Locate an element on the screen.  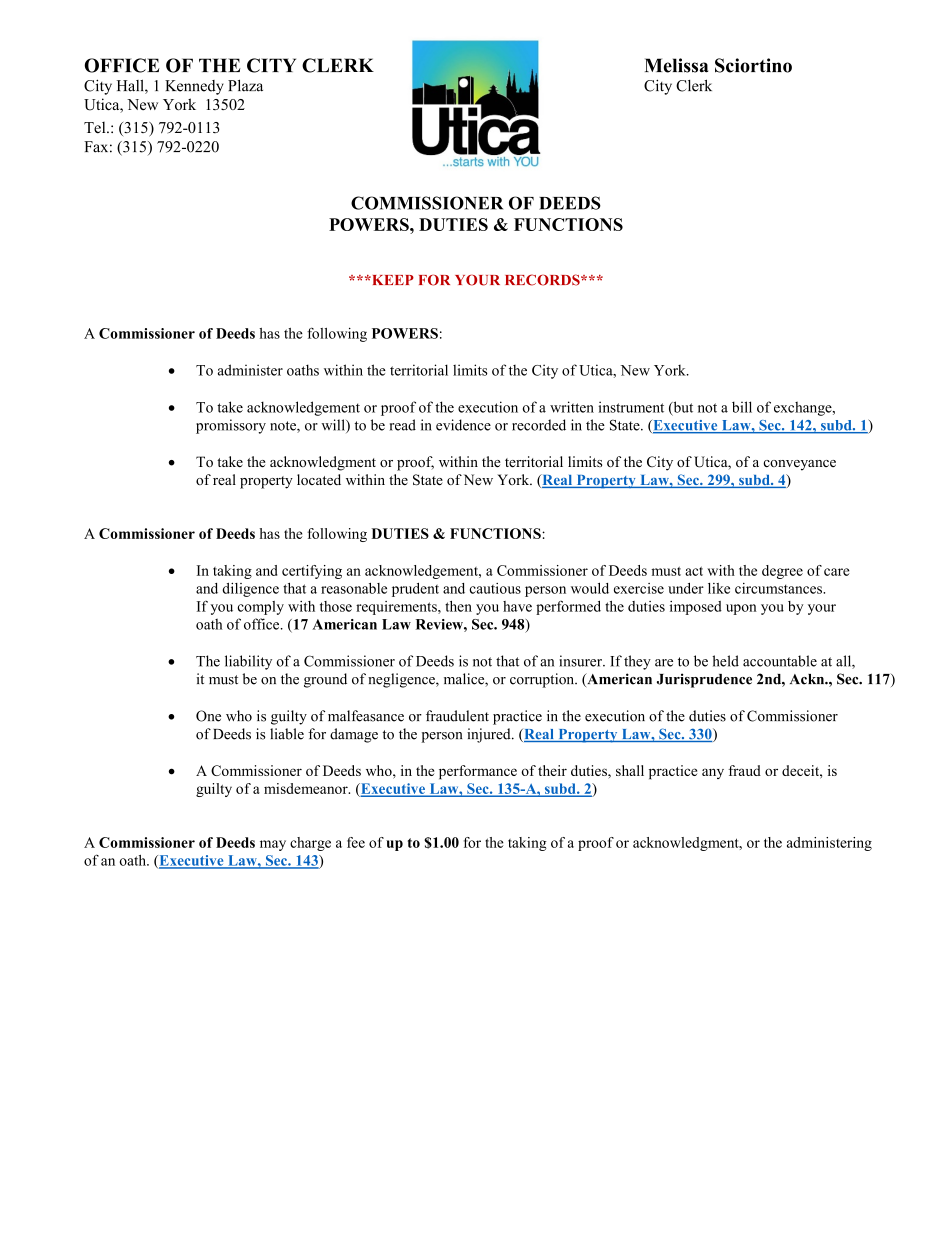
any is located at coordinates (713, 773).
